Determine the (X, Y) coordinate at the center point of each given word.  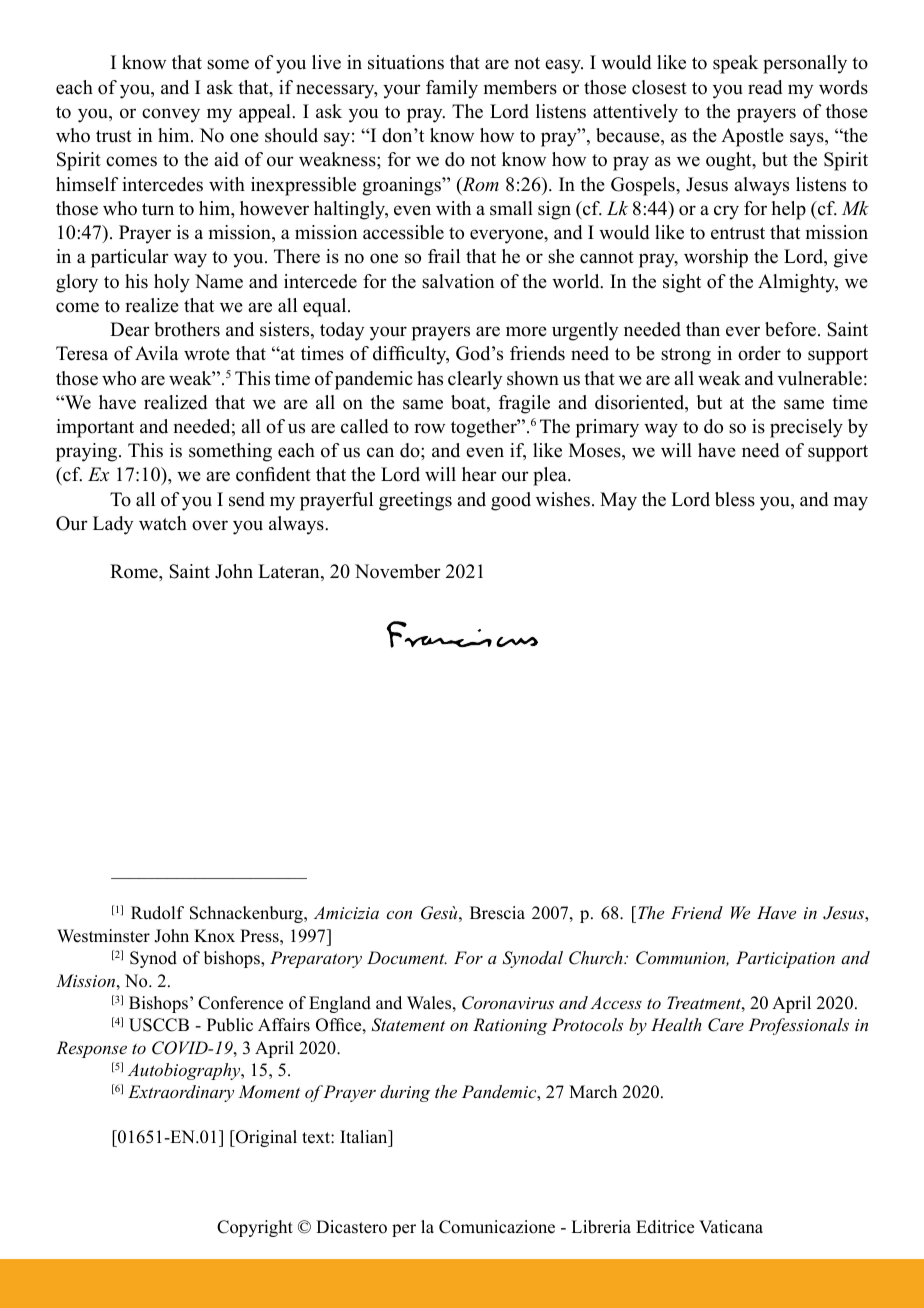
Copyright (255, 1228)
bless (735, 499)
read (765, 87)
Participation (785, 959)
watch (163, 523)
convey (171, 115)
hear (479, 474)
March (593, 1092)
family (452, 89)
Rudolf (157, 913)
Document (407, 957)
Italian (365, 1136)
